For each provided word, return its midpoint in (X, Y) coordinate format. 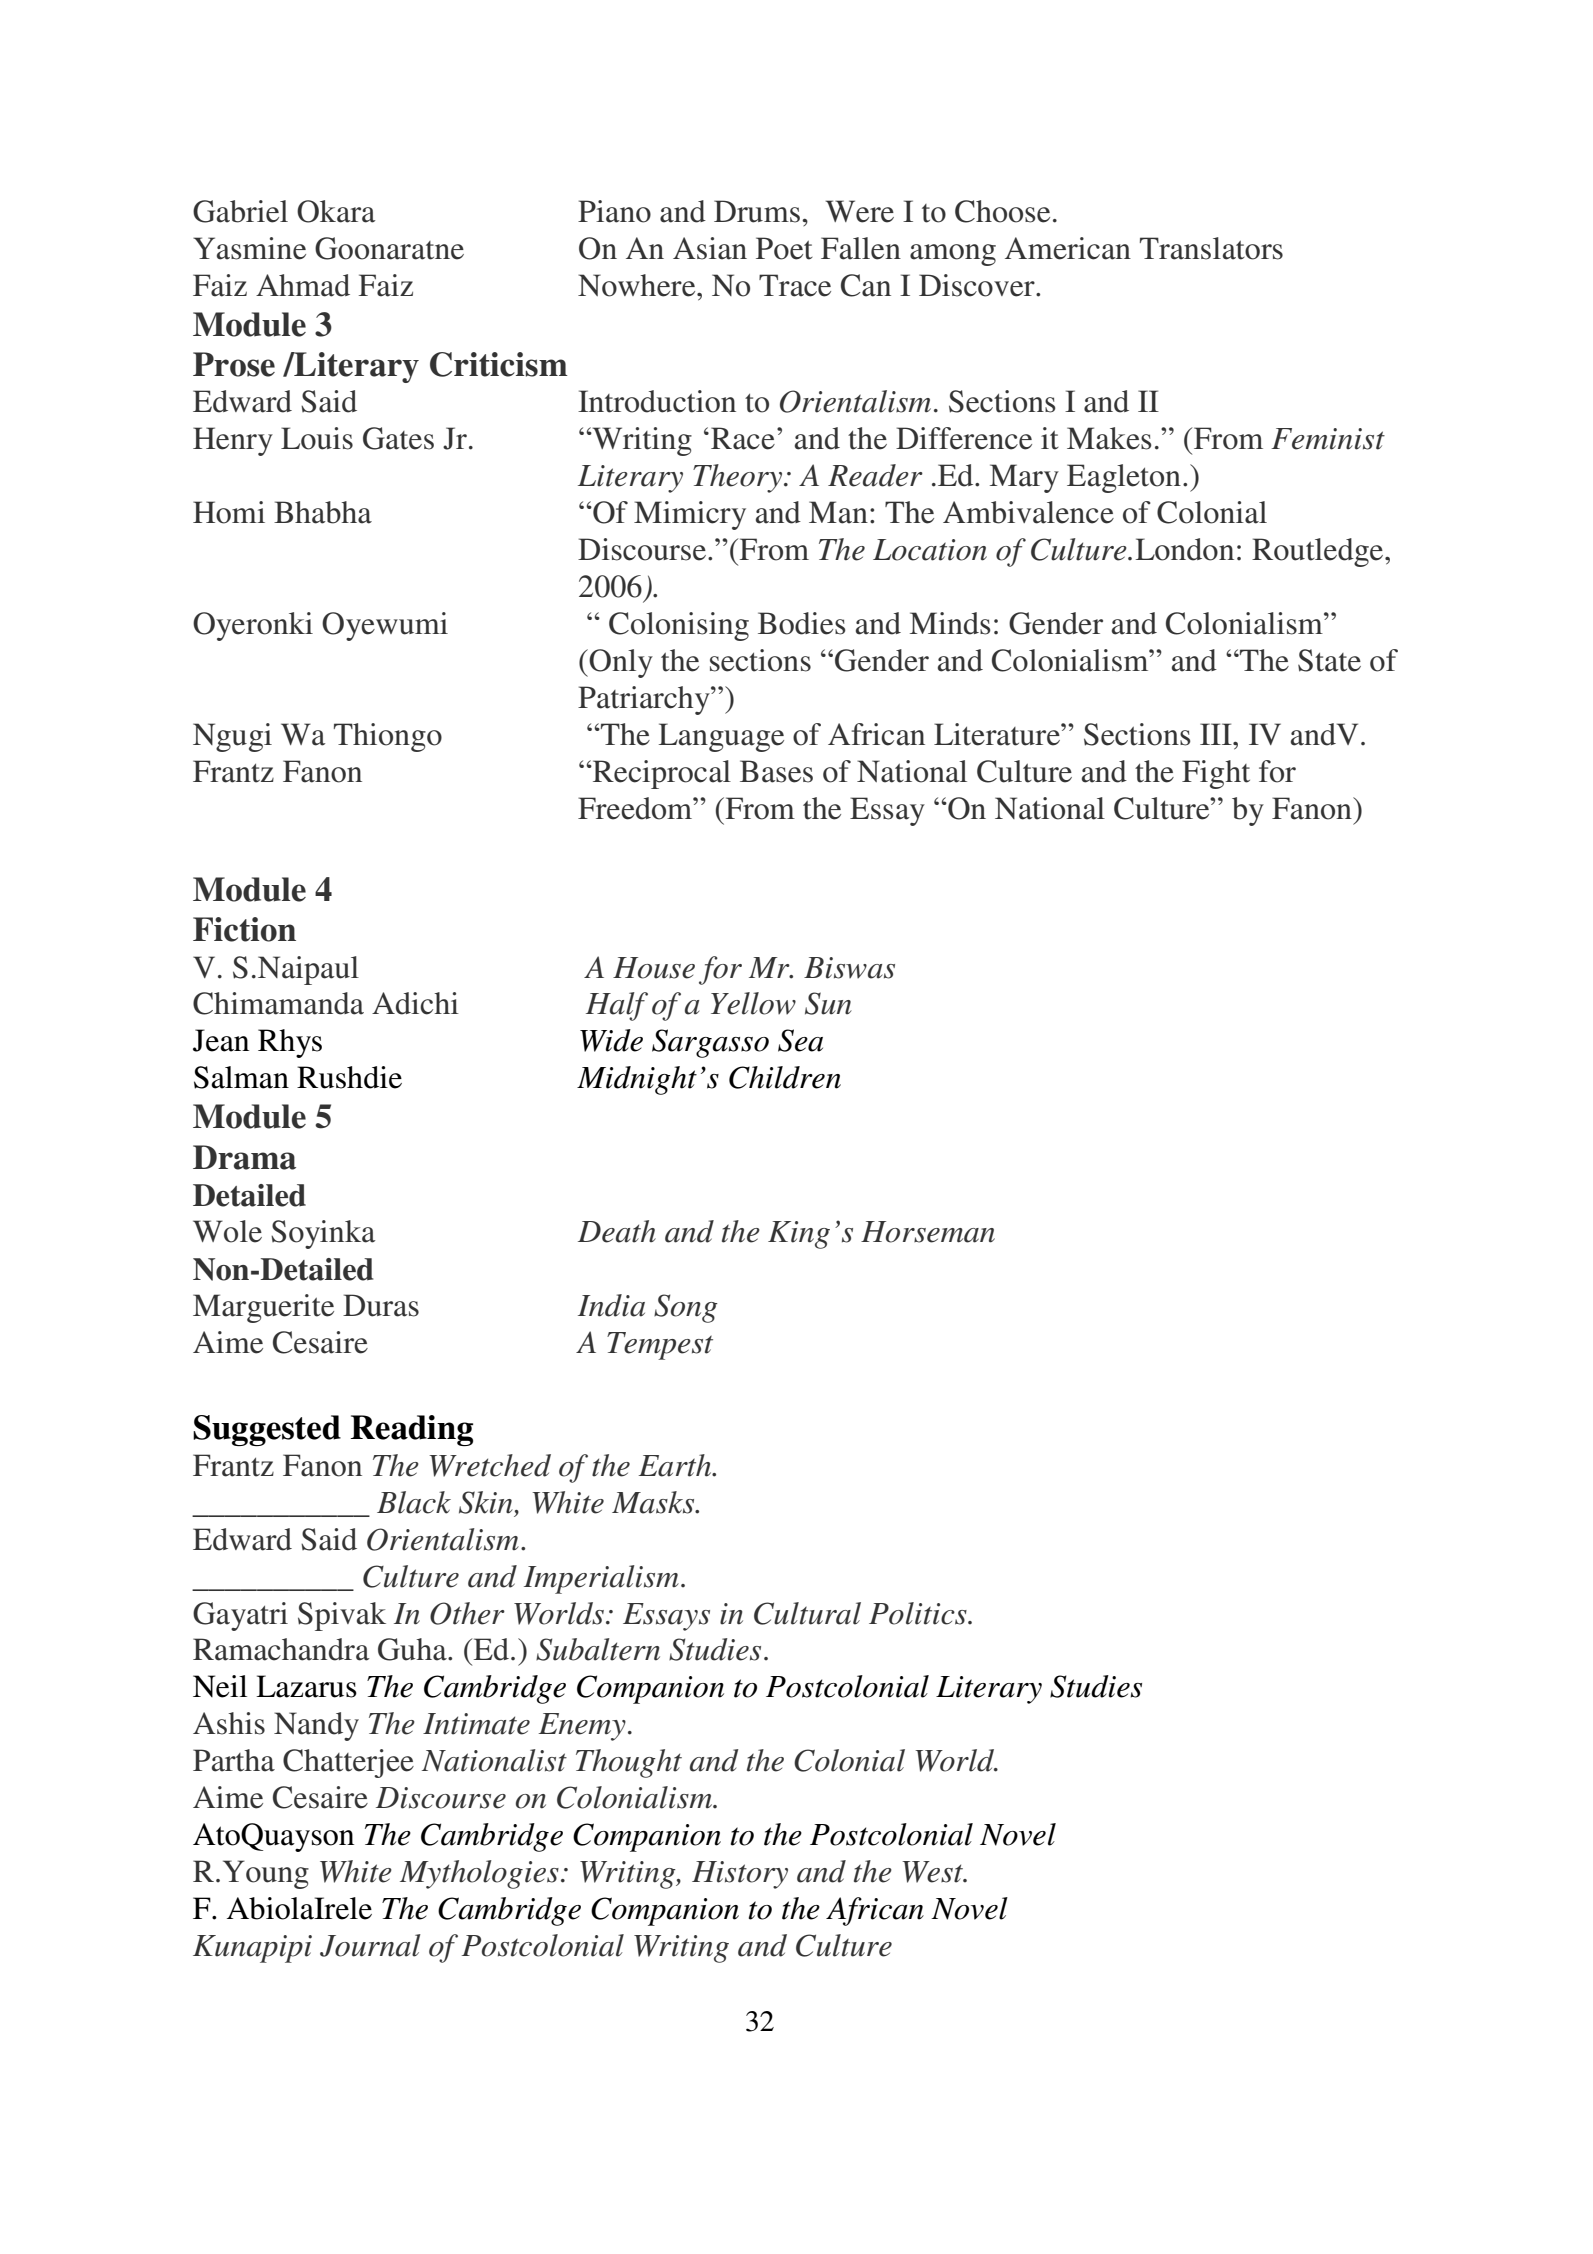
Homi (229, 512)
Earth (676, 1465)
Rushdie (349, 1077)
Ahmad (303, 285)
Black (414, 1502)
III (1217, 734)
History (740, 1875)
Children (785, 1077)
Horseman (928, 1232)
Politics (919, 1613)
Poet (784, 248)
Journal (370, 1945)
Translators (1211, 248)
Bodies (802, 623)
